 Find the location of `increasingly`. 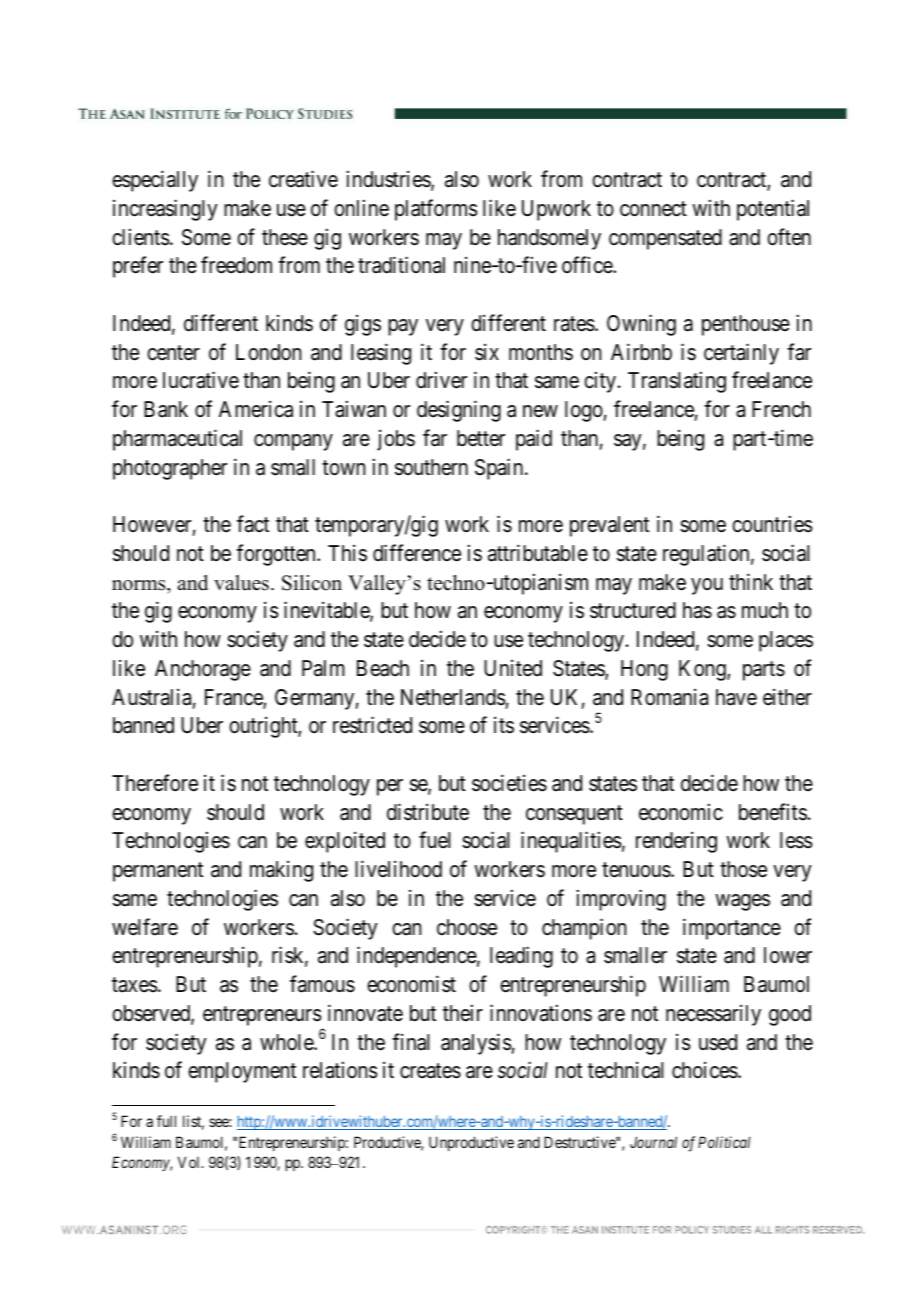

increasingly is located at coordinates (165, 210).
